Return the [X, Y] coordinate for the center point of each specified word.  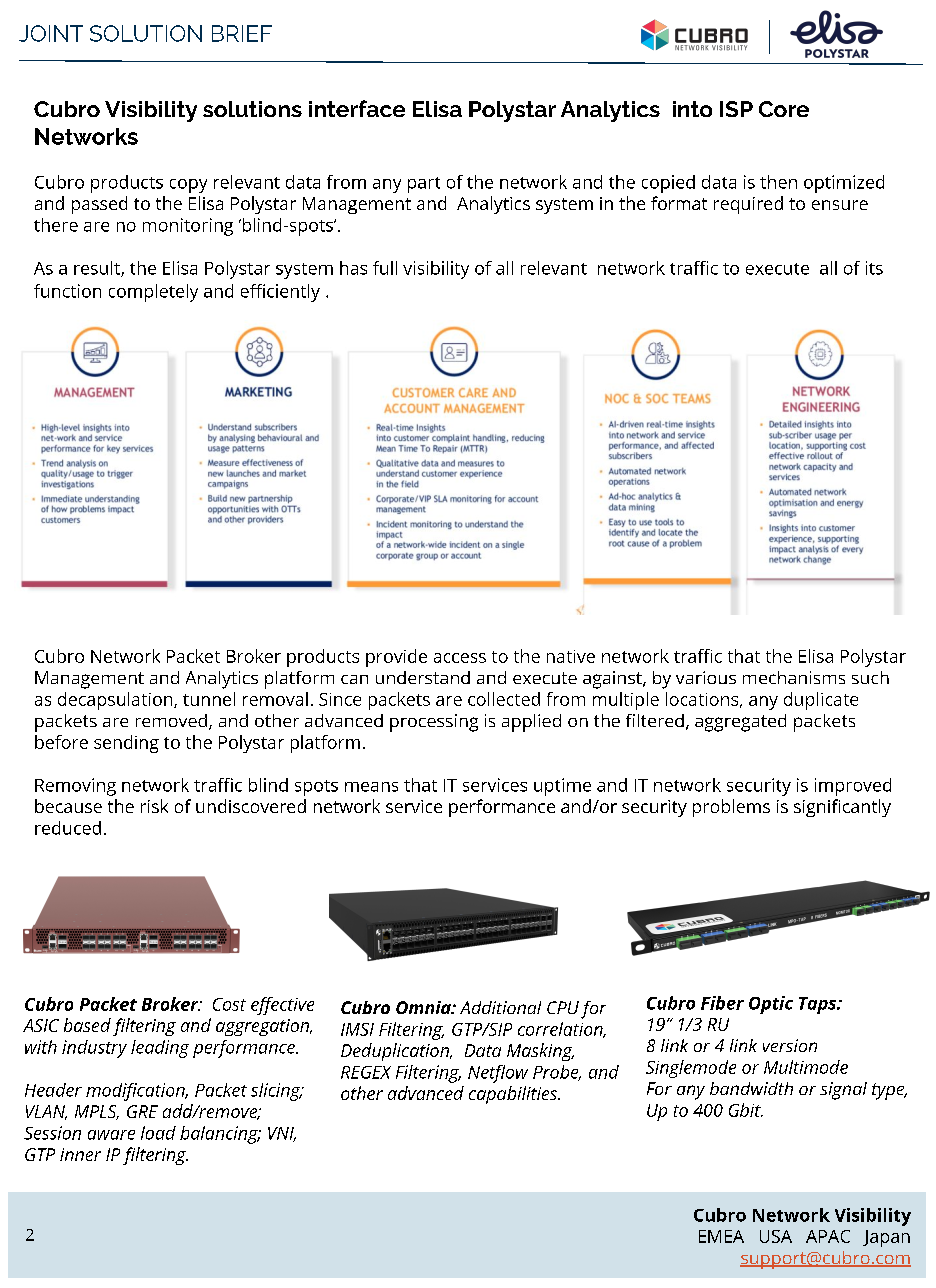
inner [80, 1154]
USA [776, 1236]
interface [357, 108]
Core [784, 109]
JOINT [51, 33]
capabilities [514, 1095]
